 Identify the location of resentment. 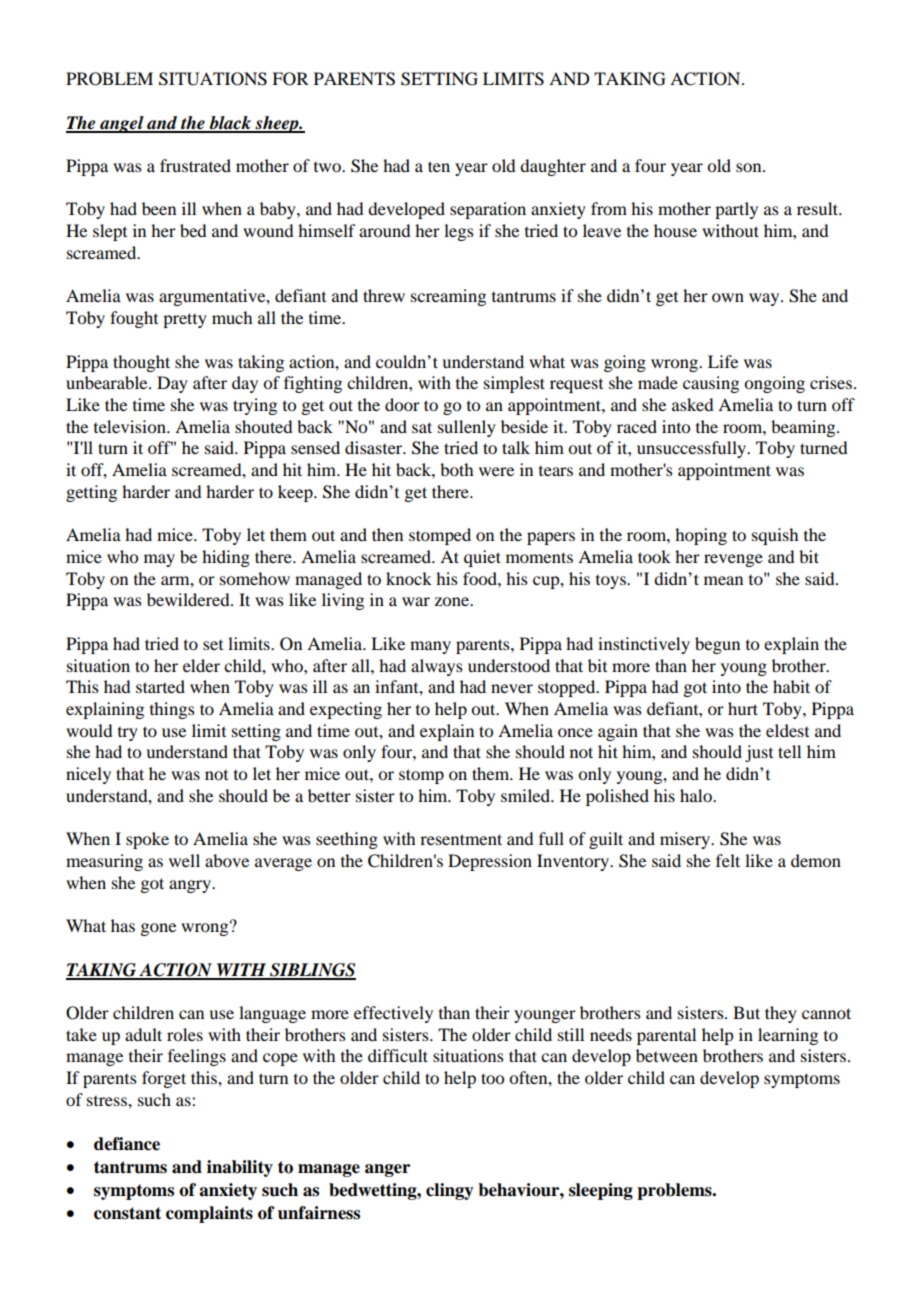
(461, 839).
